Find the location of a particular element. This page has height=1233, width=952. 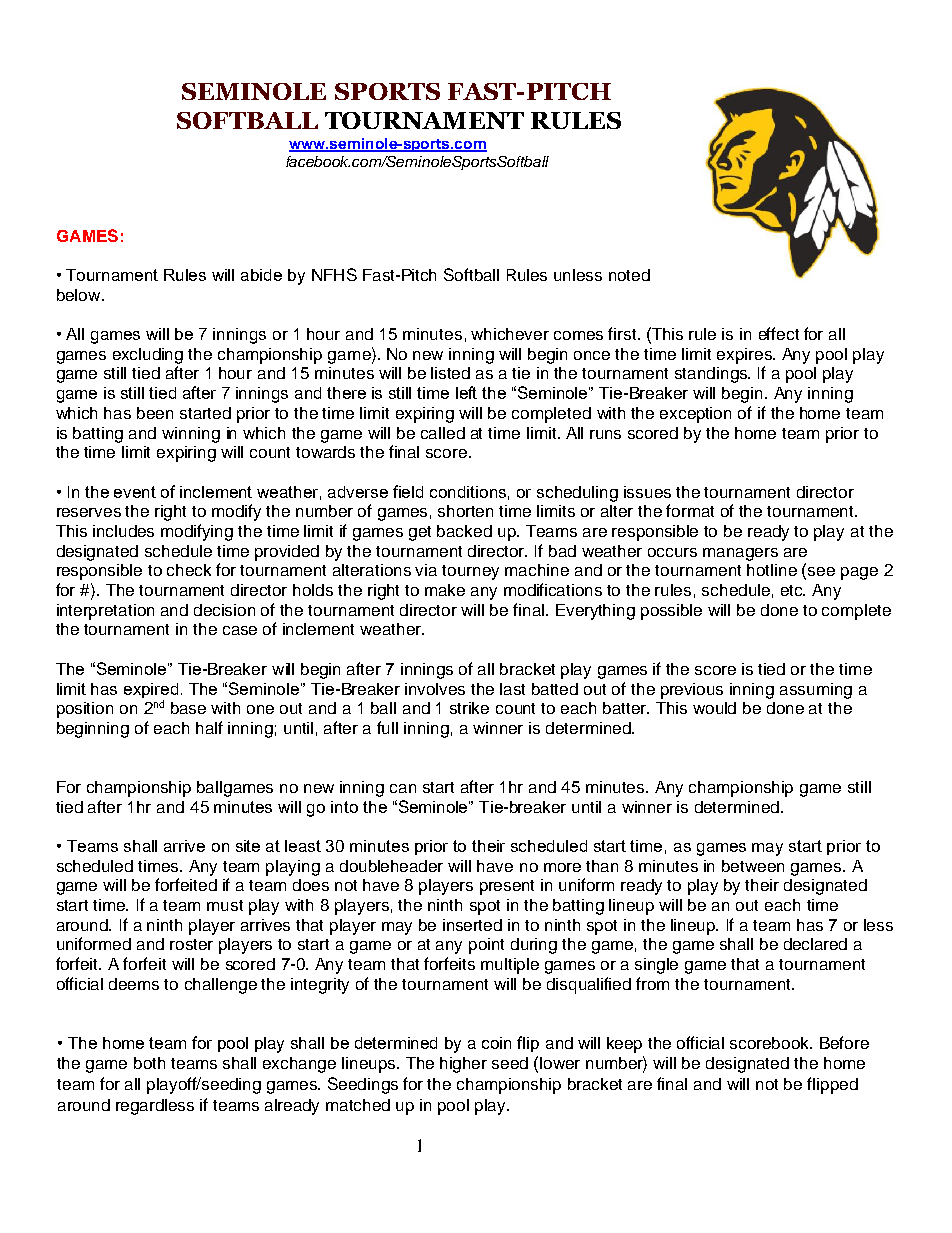

can is located at coordinates (403, 788).
